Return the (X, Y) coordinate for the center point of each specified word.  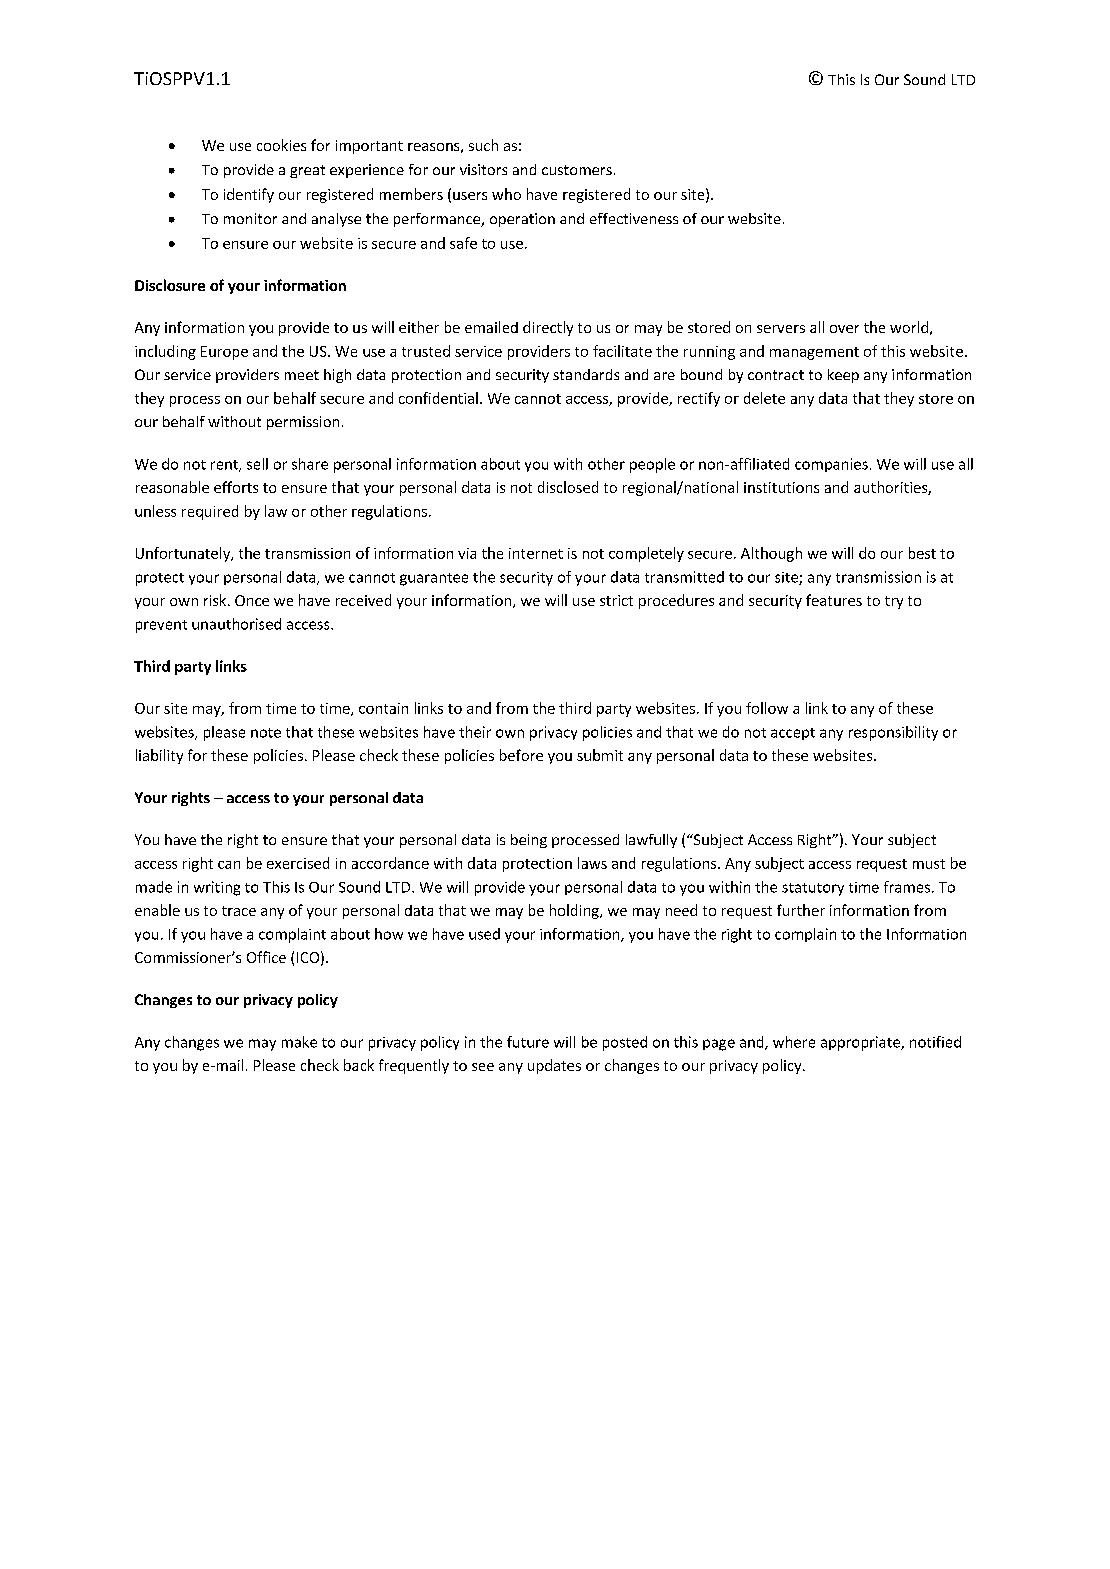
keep (843, 376)
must (929, 864)
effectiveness (634, 218)
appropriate (861, 1043)
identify (249, 195)
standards (586, 374)
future (528, 1042)
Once (252, 600)
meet (302, 375)
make (299, 1042)
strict (616, 600)
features (834, 600)
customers (577, 170)
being (529, 841)
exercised (298, 863)
